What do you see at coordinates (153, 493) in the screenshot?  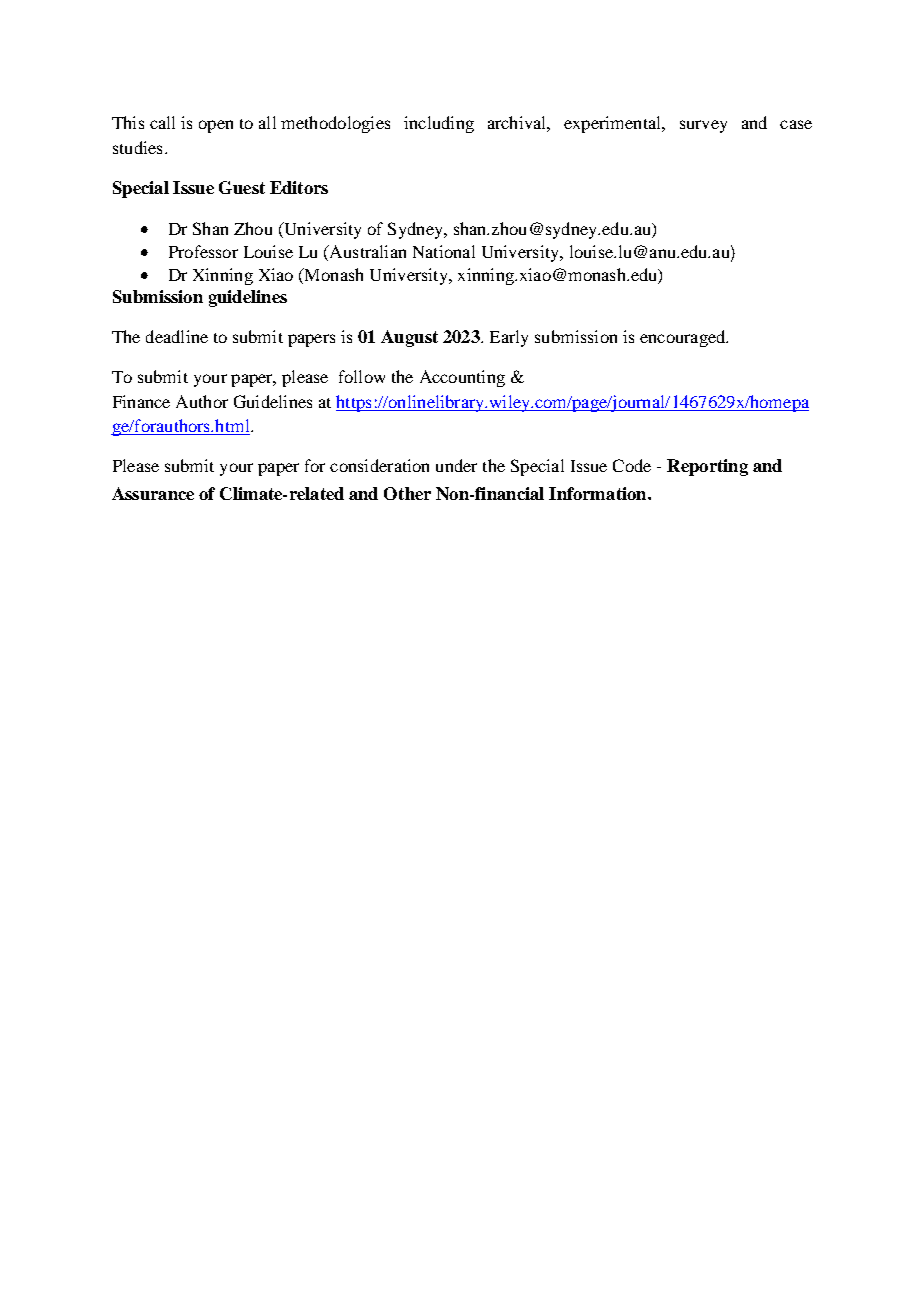 I see `Assurance` at bounding box center [153, 493].
